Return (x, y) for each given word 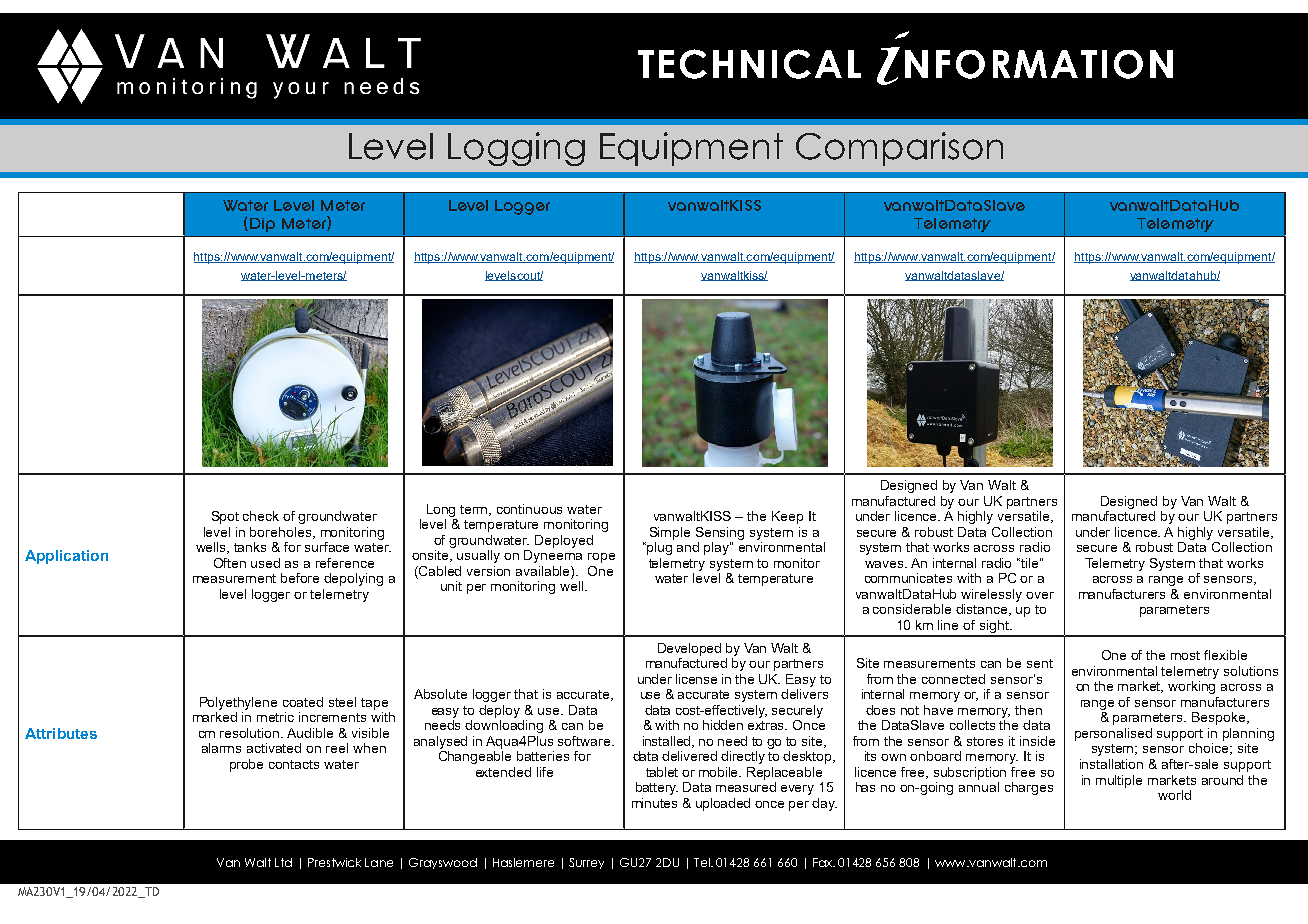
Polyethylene (238, 703)
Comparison (899, 149)
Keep (787, 517)
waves (885, 564)
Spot (225, 517)
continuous (529, 509)
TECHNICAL (749, 64)
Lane (379, 862)
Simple (670, 533)
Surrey (586, 863)
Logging (516, 149)
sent (1040, 663)
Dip (262, 225)
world (1174, 795)
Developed (689, 649)
